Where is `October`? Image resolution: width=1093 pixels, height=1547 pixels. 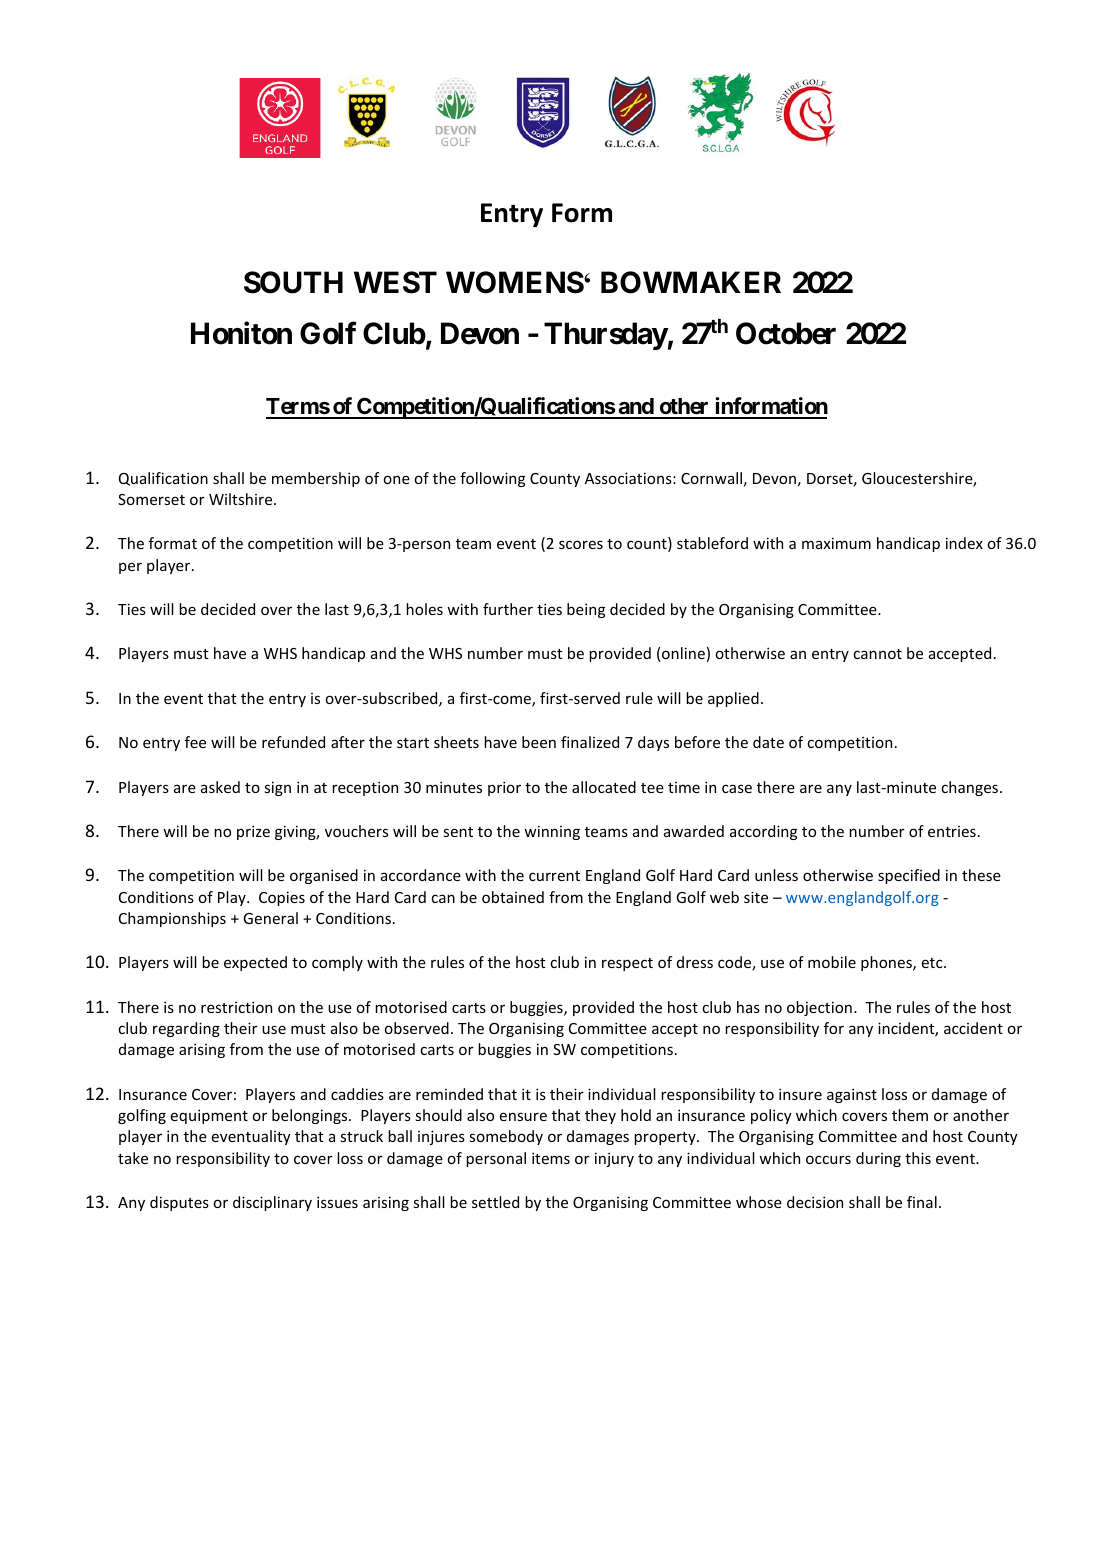 October is located at coordinates (786, 333).
